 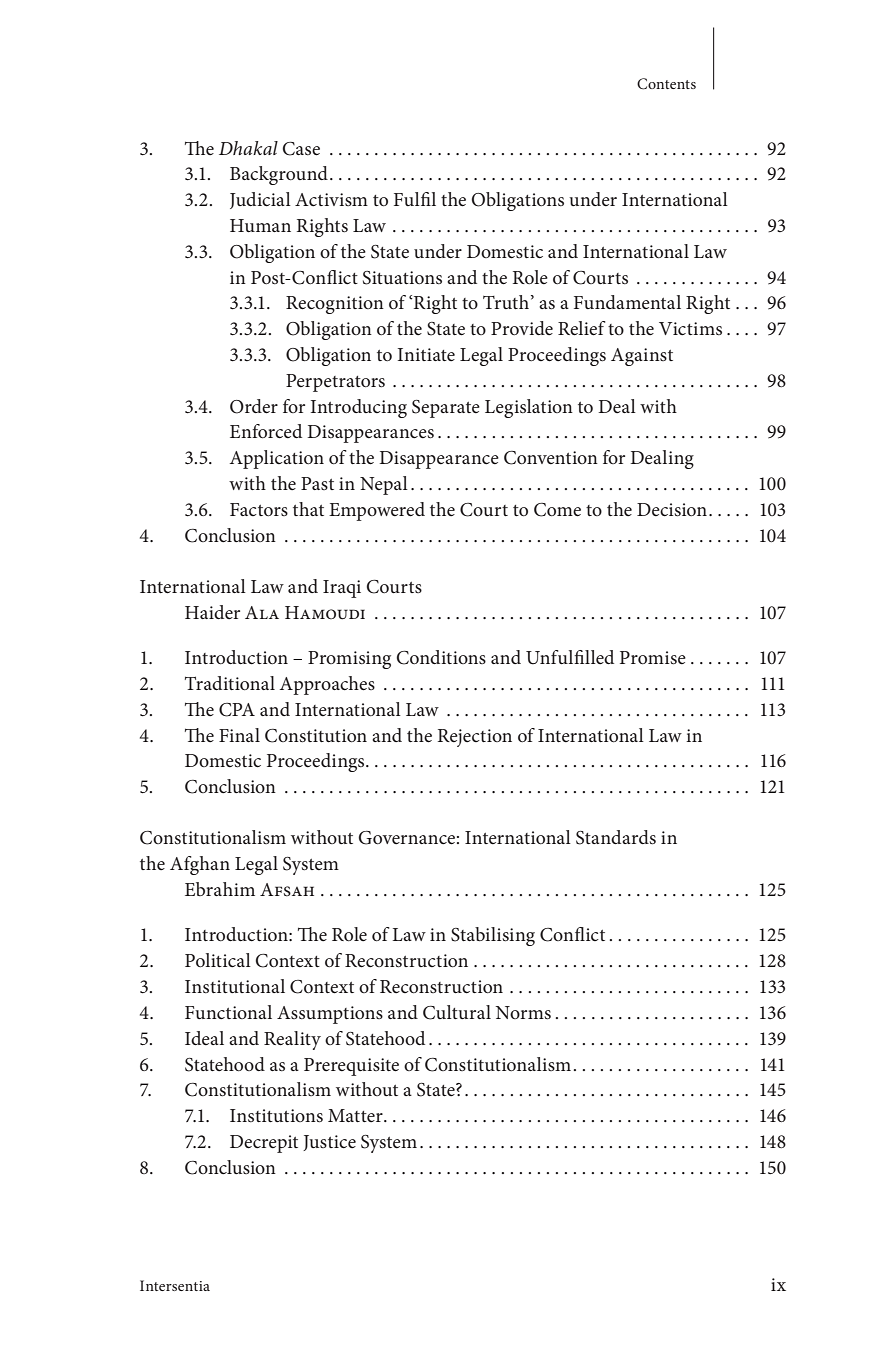 I want to click on Matter, so click(x=356, y=1115).
